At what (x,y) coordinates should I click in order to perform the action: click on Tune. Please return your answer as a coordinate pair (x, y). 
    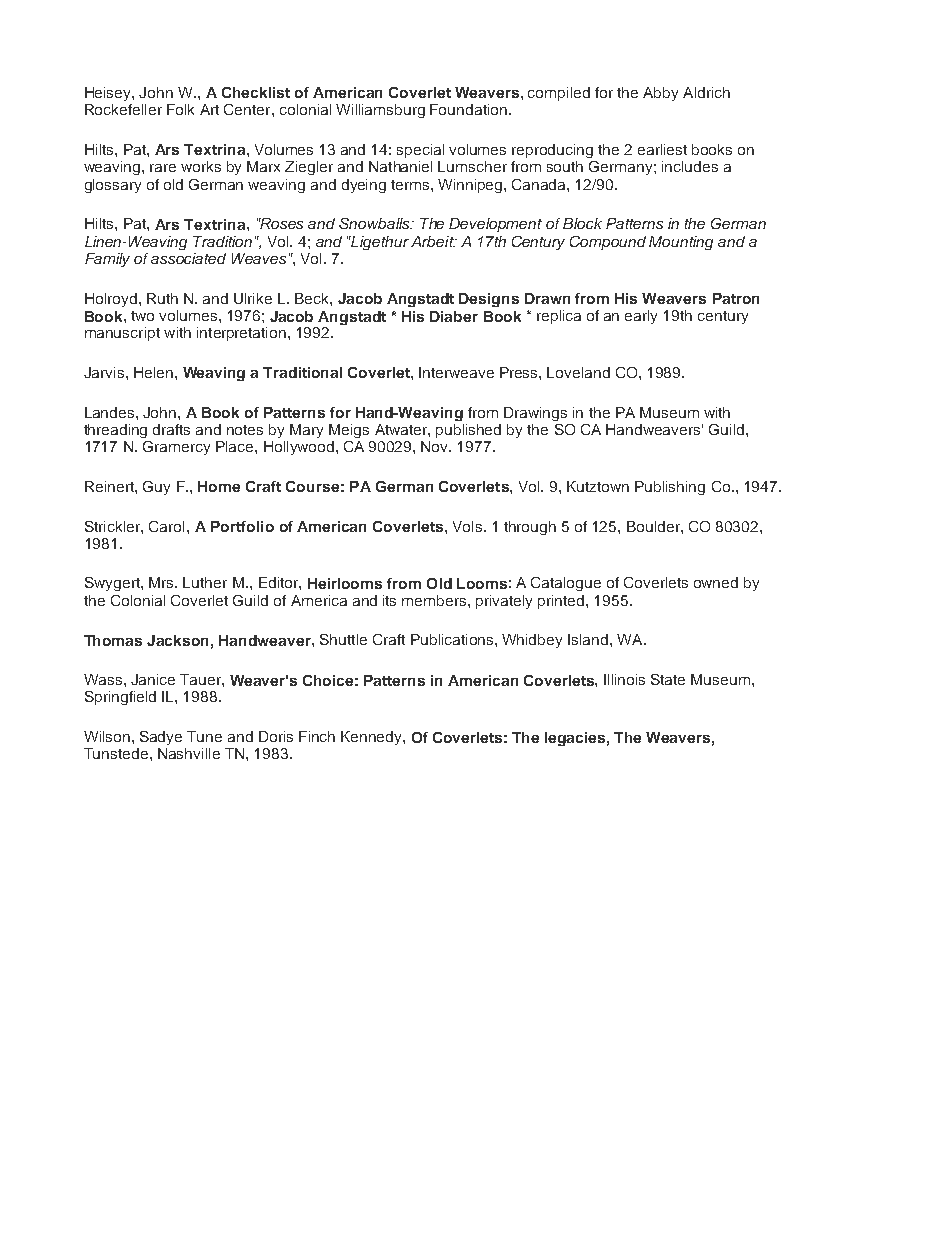
    Looking at the image, I should click on (204, 736).
